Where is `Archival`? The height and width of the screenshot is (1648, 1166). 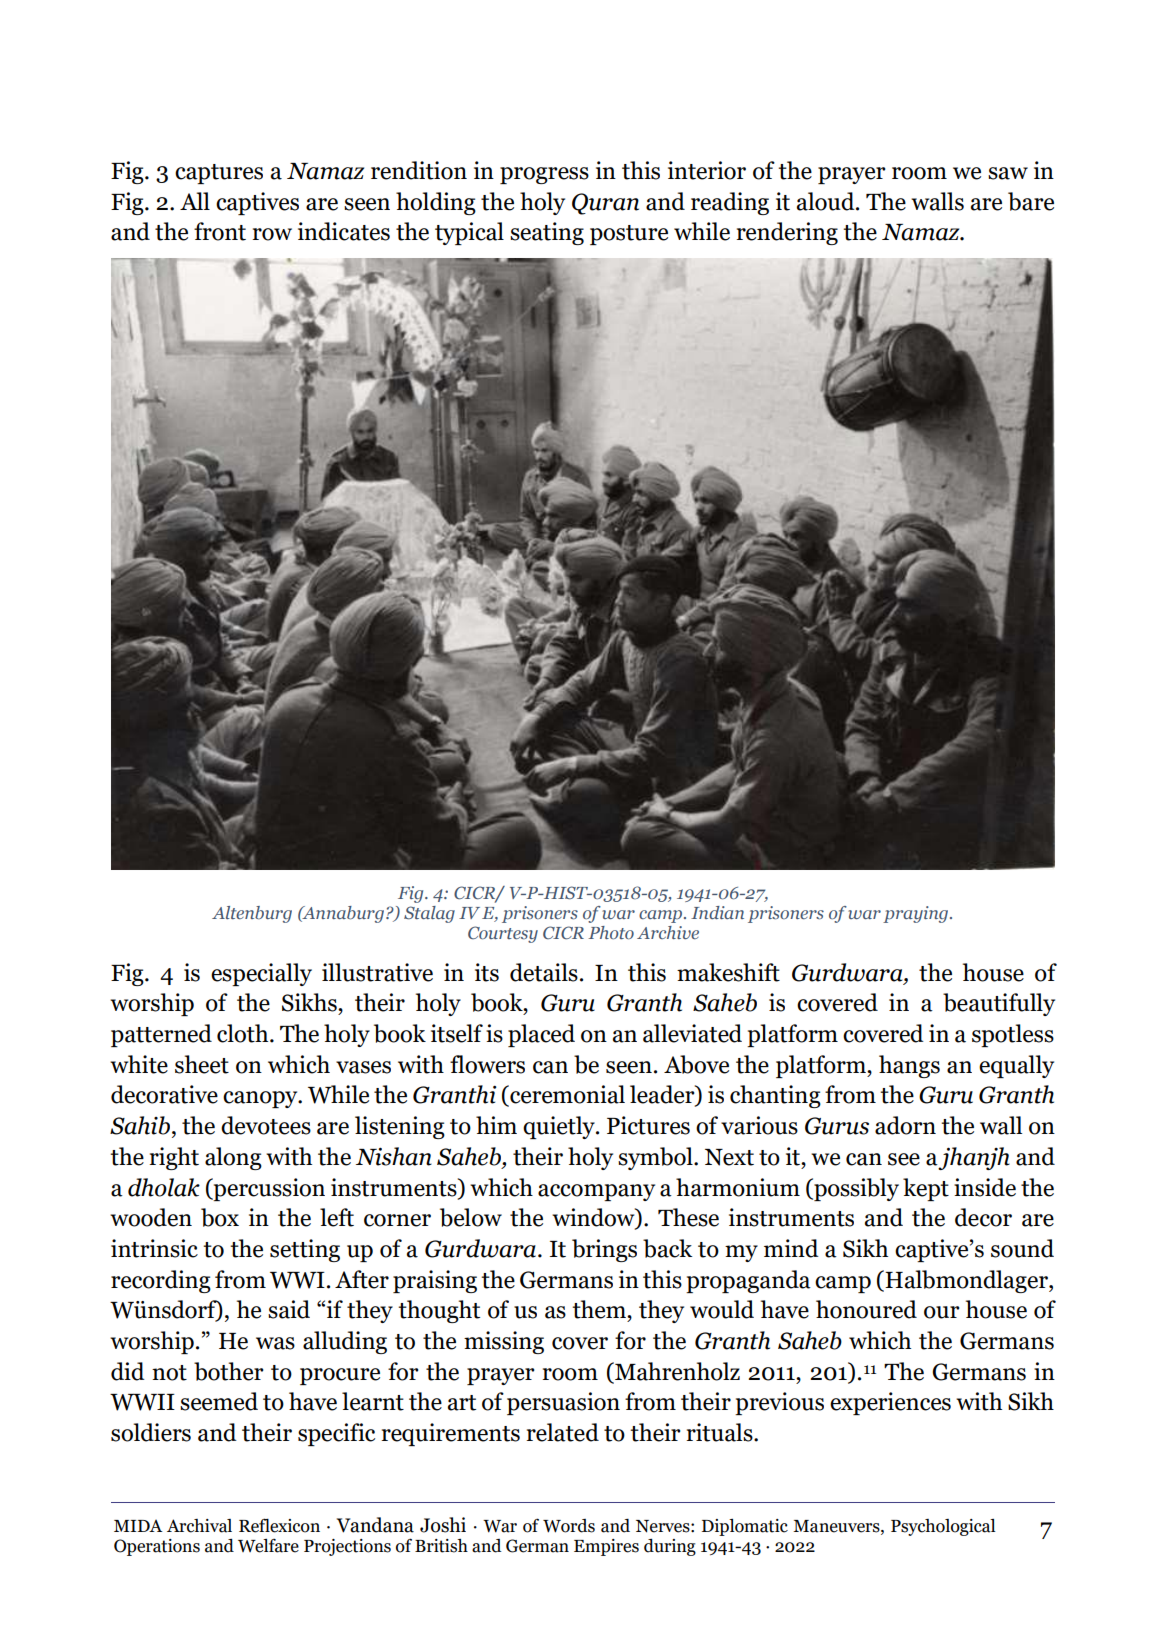 Archival is located at coordinates (199, 1526).
